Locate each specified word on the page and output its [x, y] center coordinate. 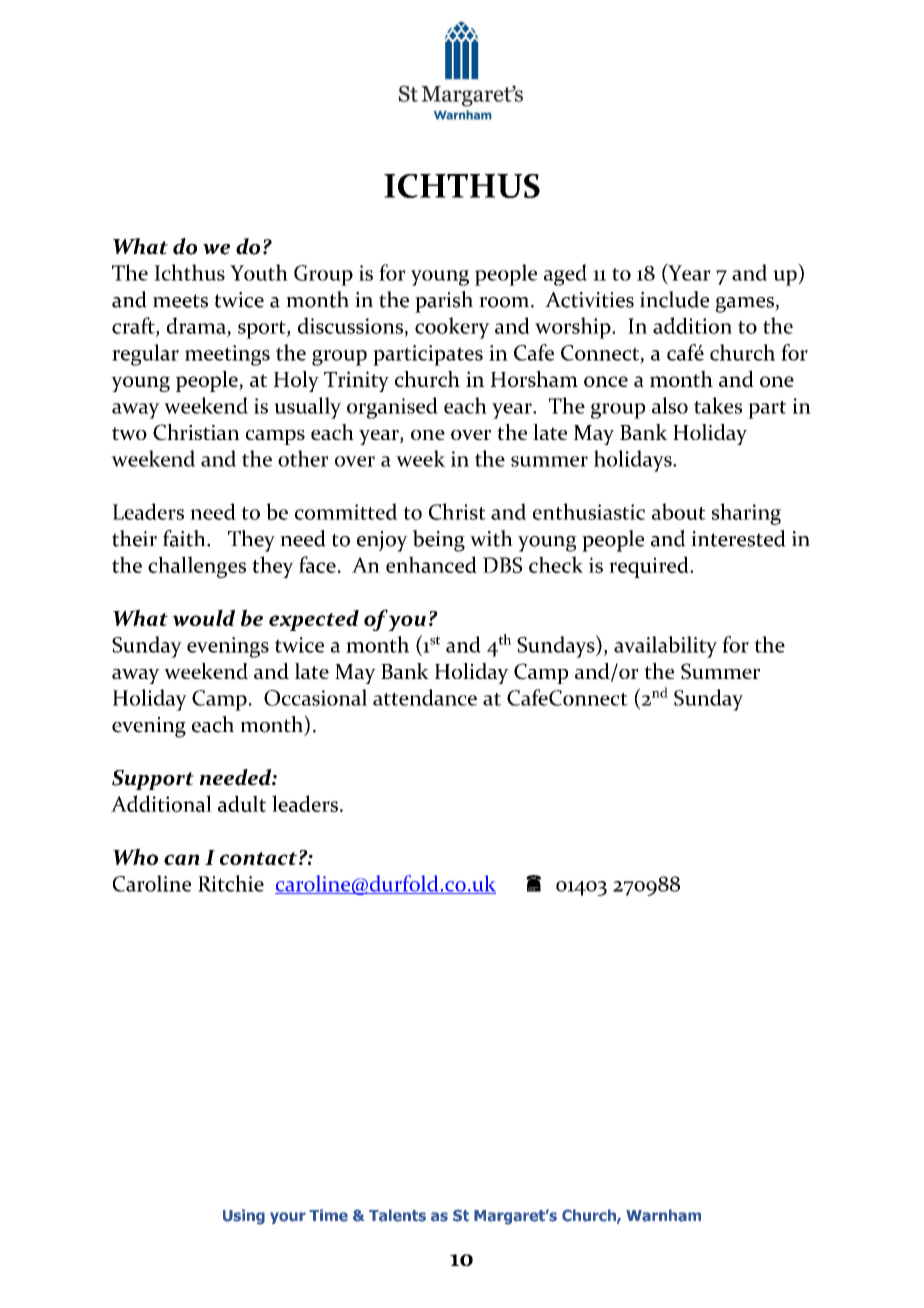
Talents [397, 1215]
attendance [425, 697]
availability [665, 647]
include [674, 299]
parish [444, 302]
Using [244, 1217]
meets [180, 301]
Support [153, 780]
